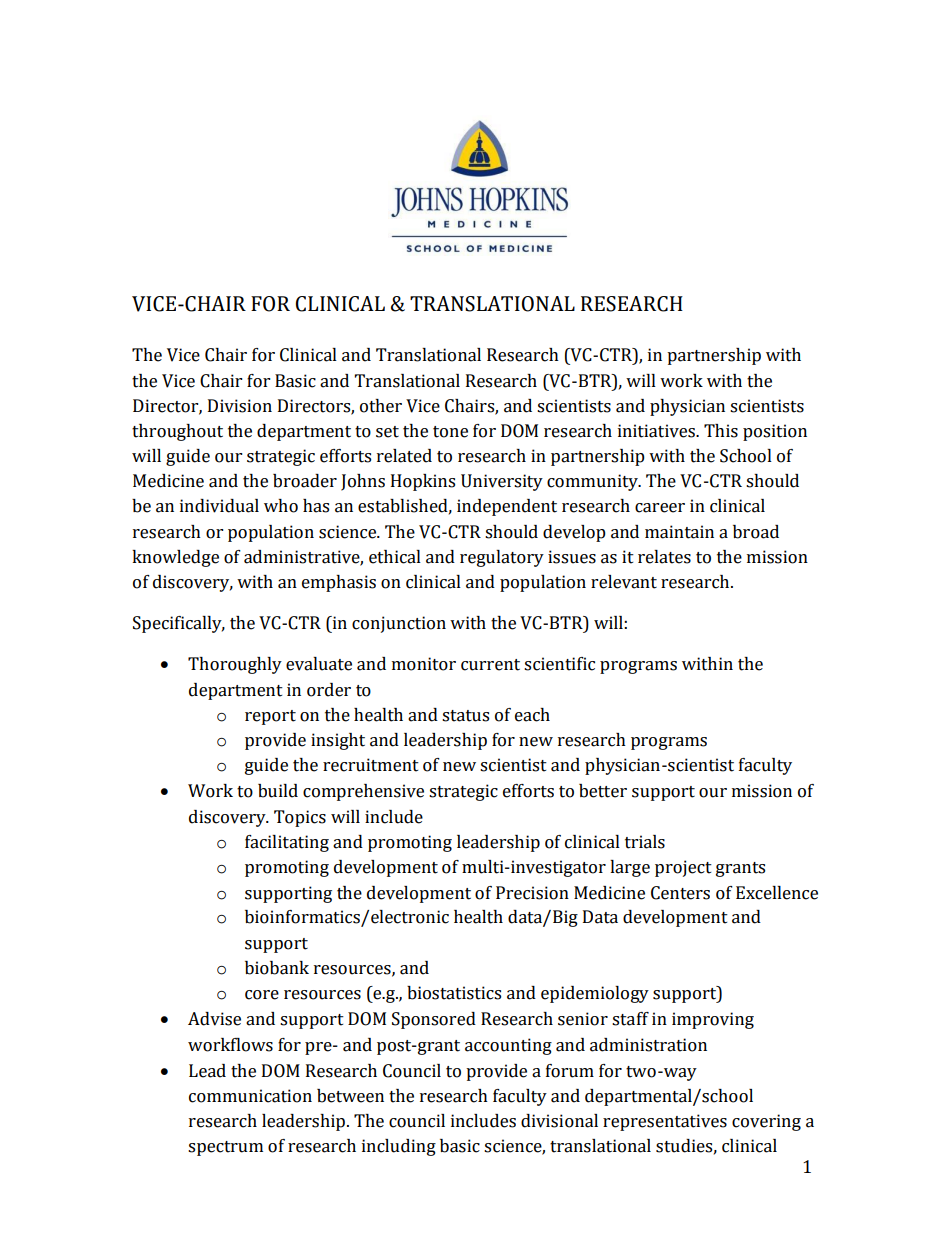 This screenshot has width=952, height=1233. What do you see at coordinates (277, 968) in the screenshot?
I see `biobank` at bounding box center [277, 968].
